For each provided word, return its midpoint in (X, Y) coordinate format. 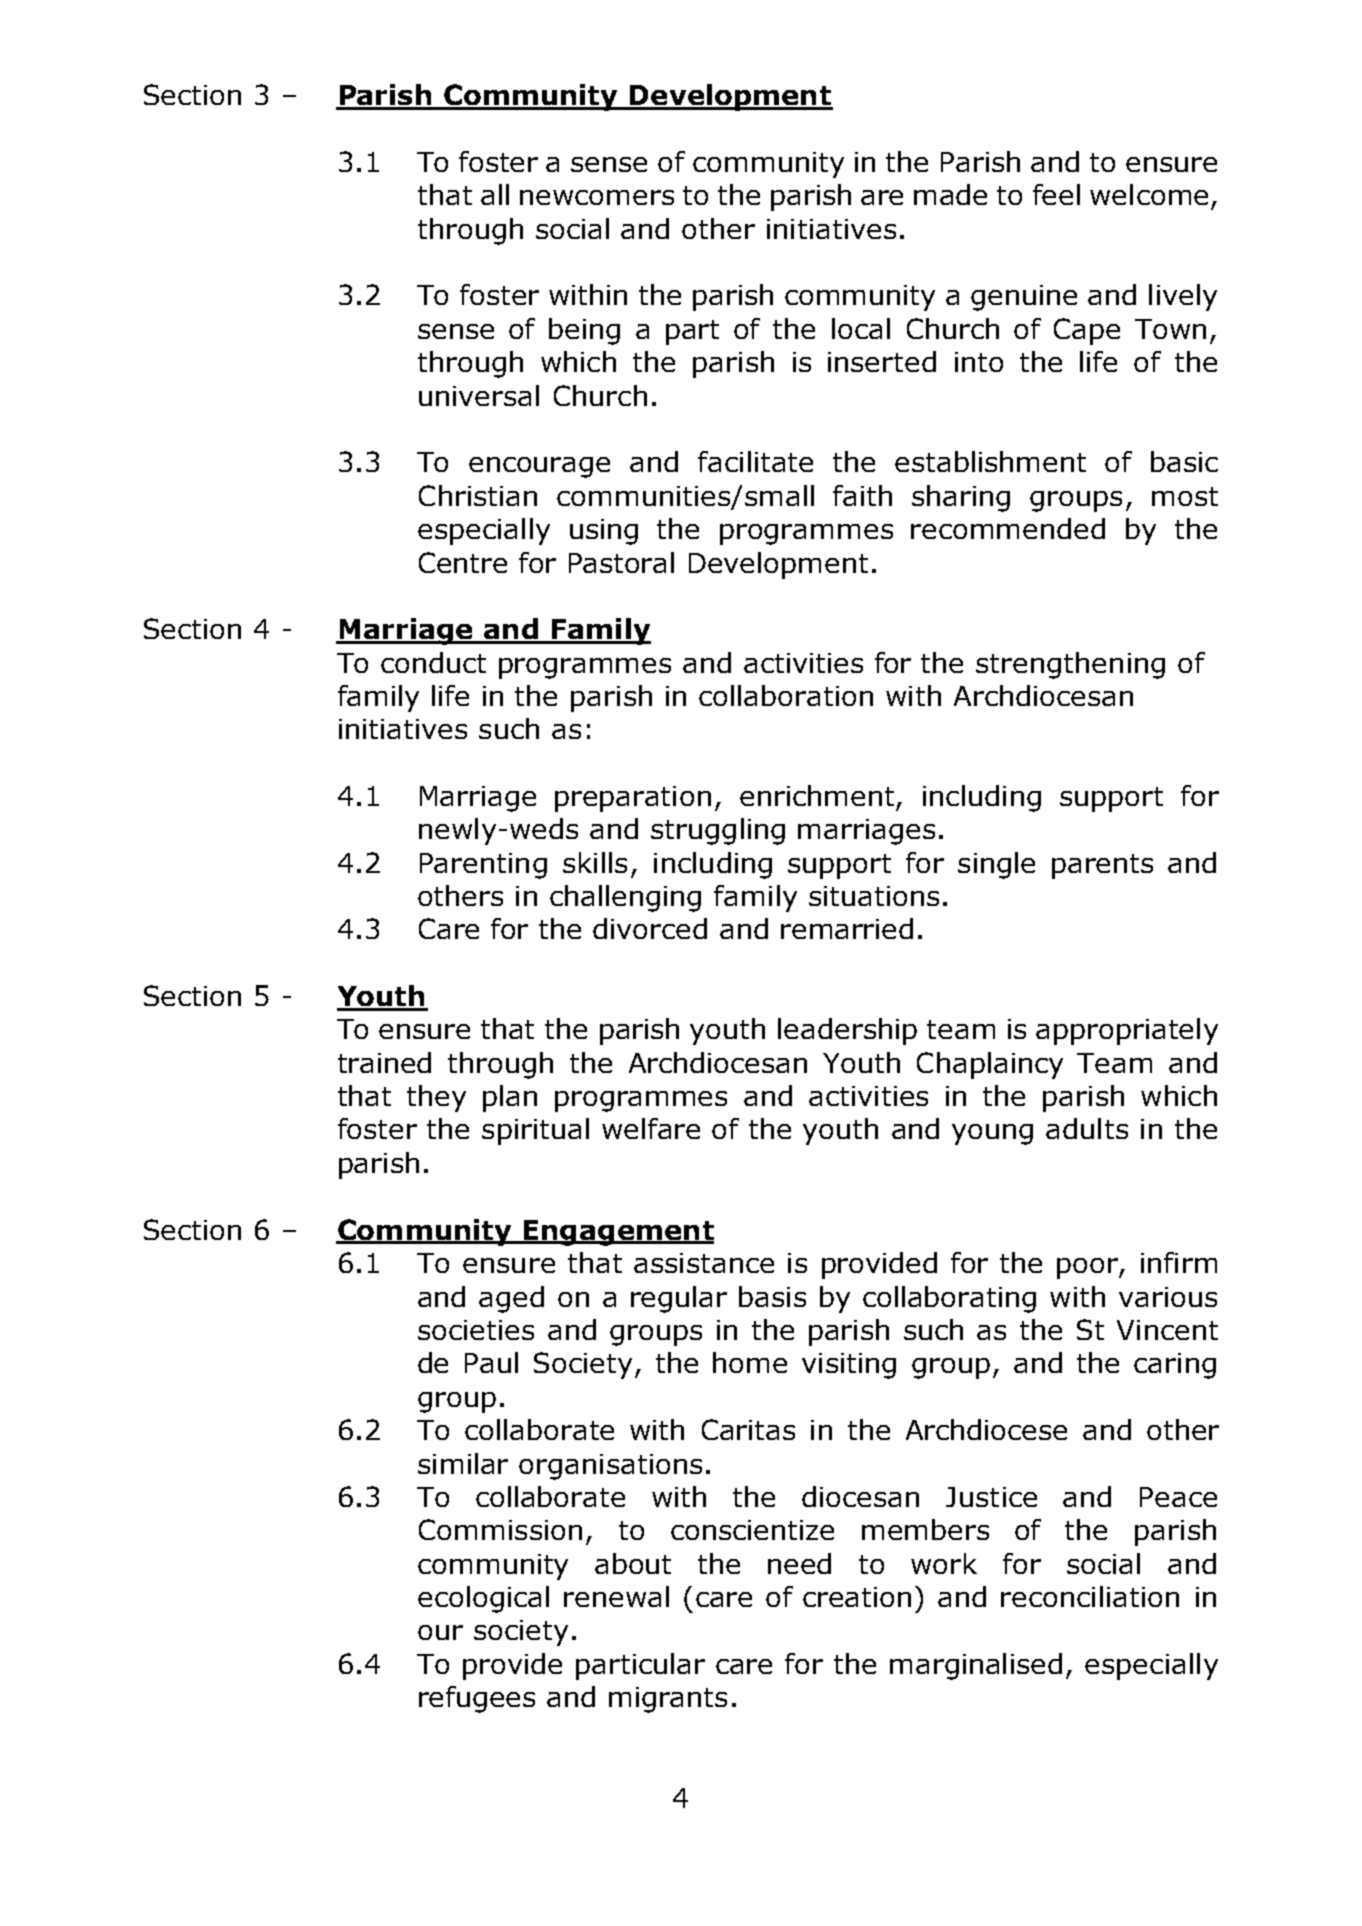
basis (772, 1296)
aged (511, 1299)
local (861, 328)
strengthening (1070, 665)
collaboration (786, 695)
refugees (477, 1699)
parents (1102, 866)
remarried (847, 928)
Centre (463, 562)
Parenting (483, 866)
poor (1088, 1268)
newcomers (597, 197)
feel (1056, 194)
